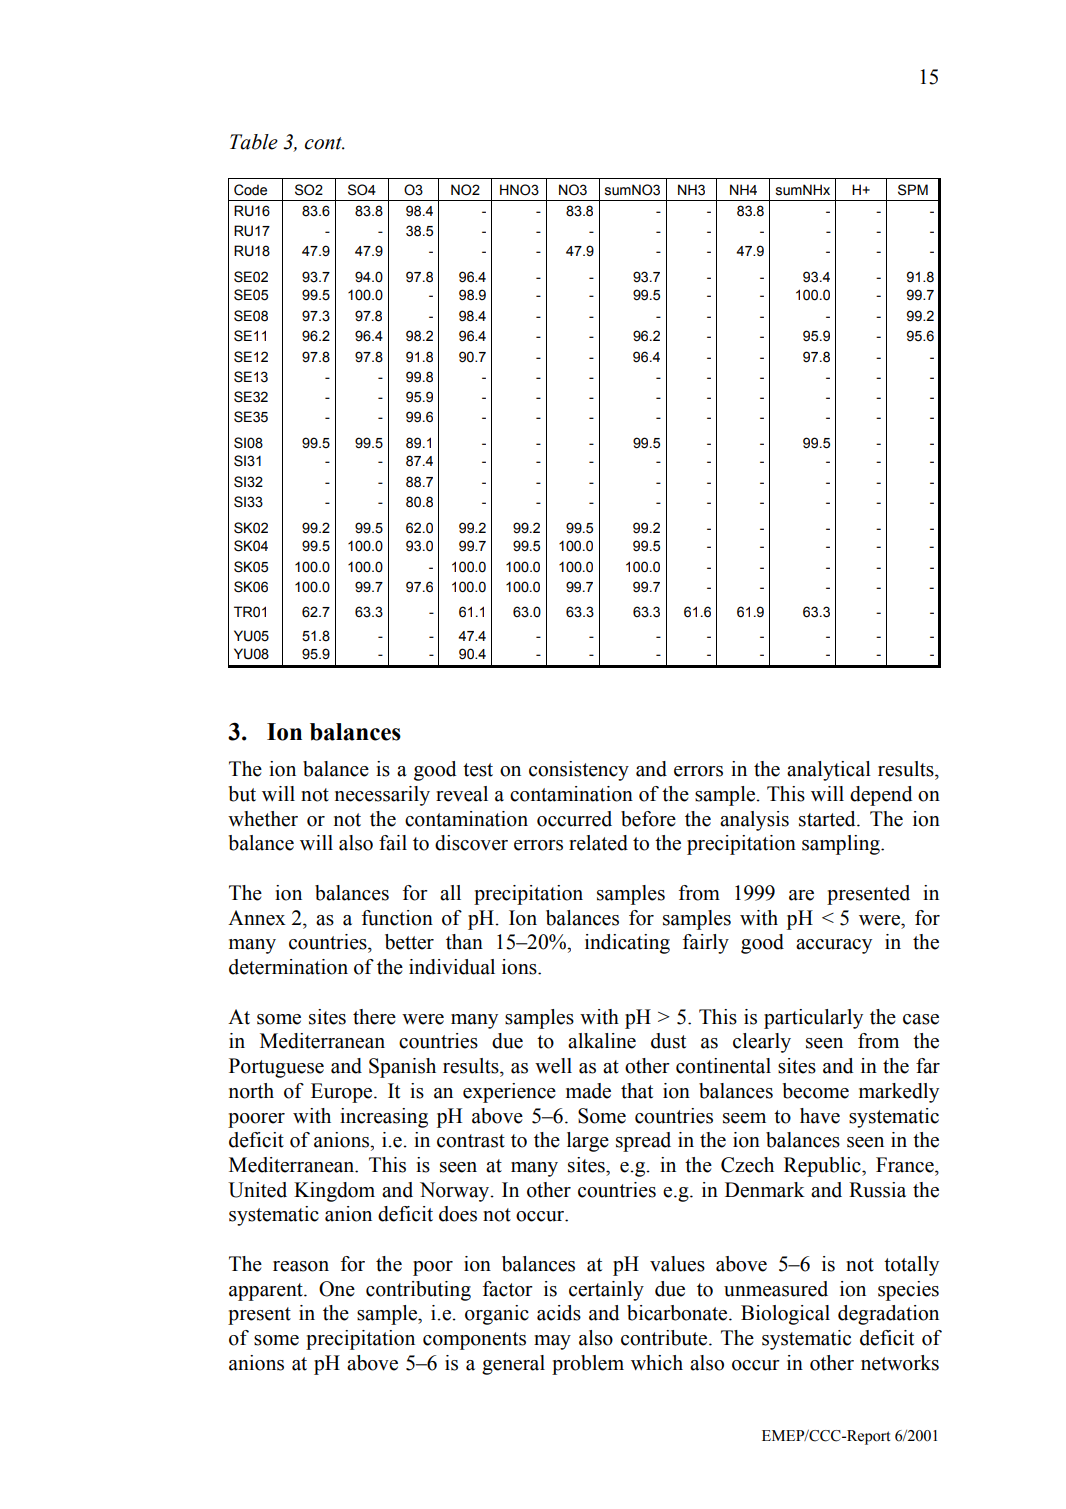  What do you see at coordinates (579, 771) in the image?
I see `consistency` at bounding box center [579, 771].
